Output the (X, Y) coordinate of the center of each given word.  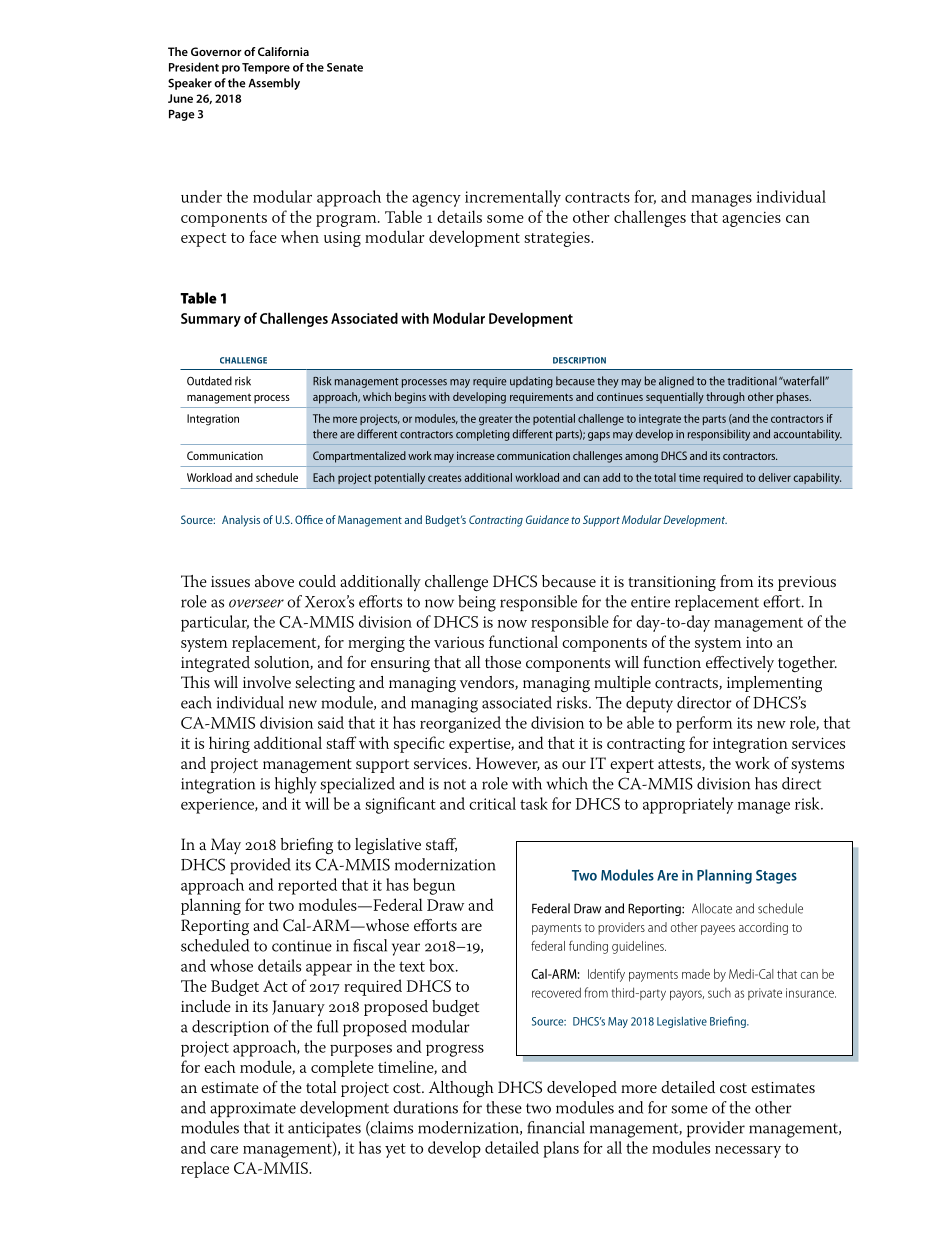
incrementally (513, 198)
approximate (253, 1109)
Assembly (274, 84)
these (504, 1107)
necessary (748, 1152)
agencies (751, 219)
